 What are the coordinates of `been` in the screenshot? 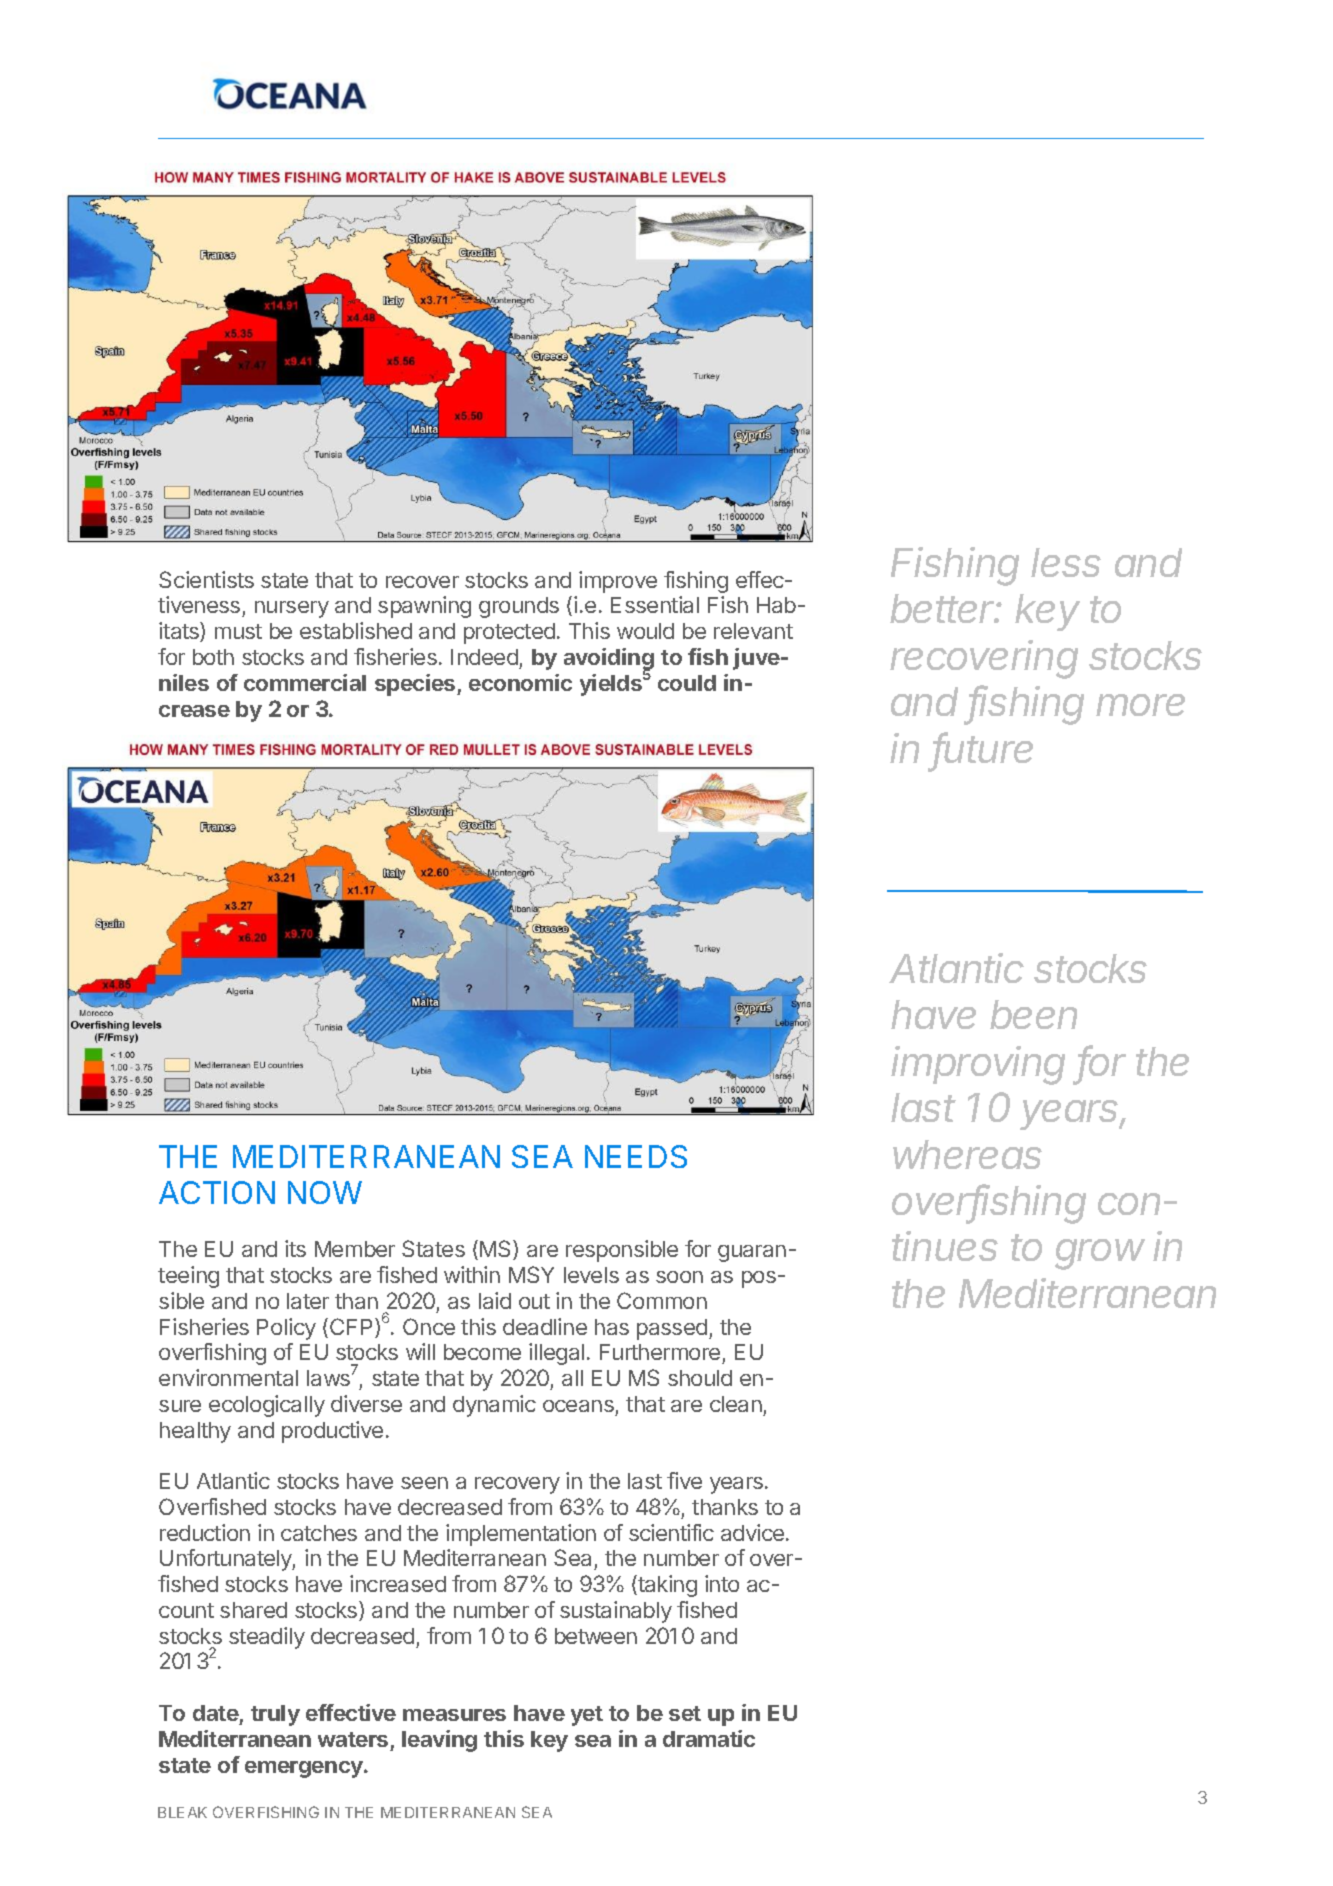 It's located at (1033, 1014).
